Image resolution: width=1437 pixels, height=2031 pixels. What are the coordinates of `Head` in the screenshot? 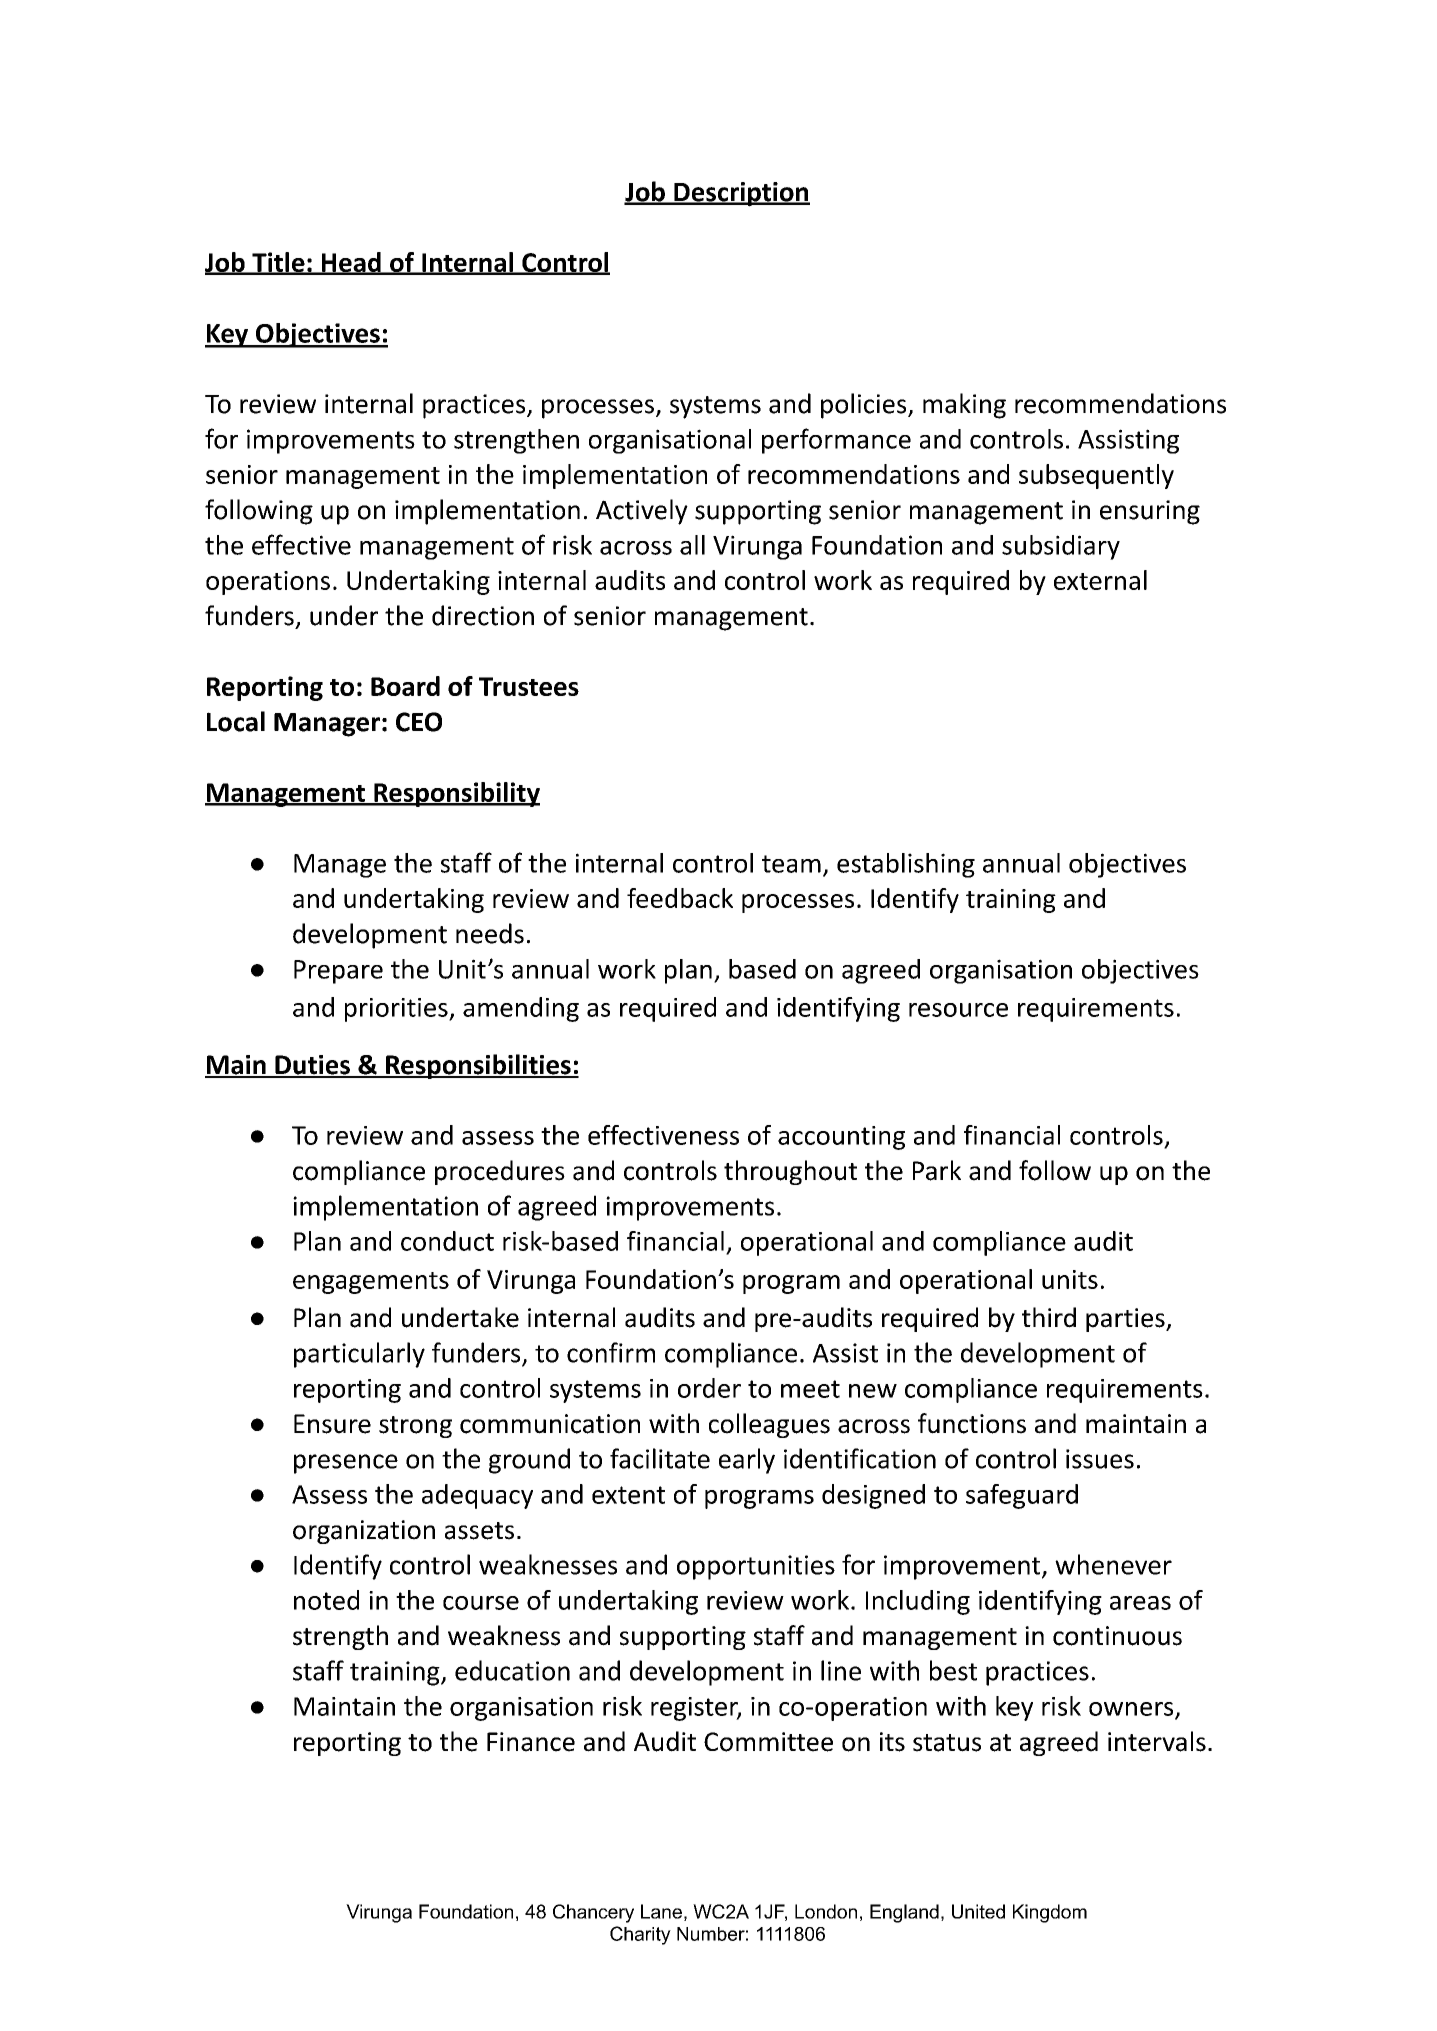 It's located at (351, 263).
